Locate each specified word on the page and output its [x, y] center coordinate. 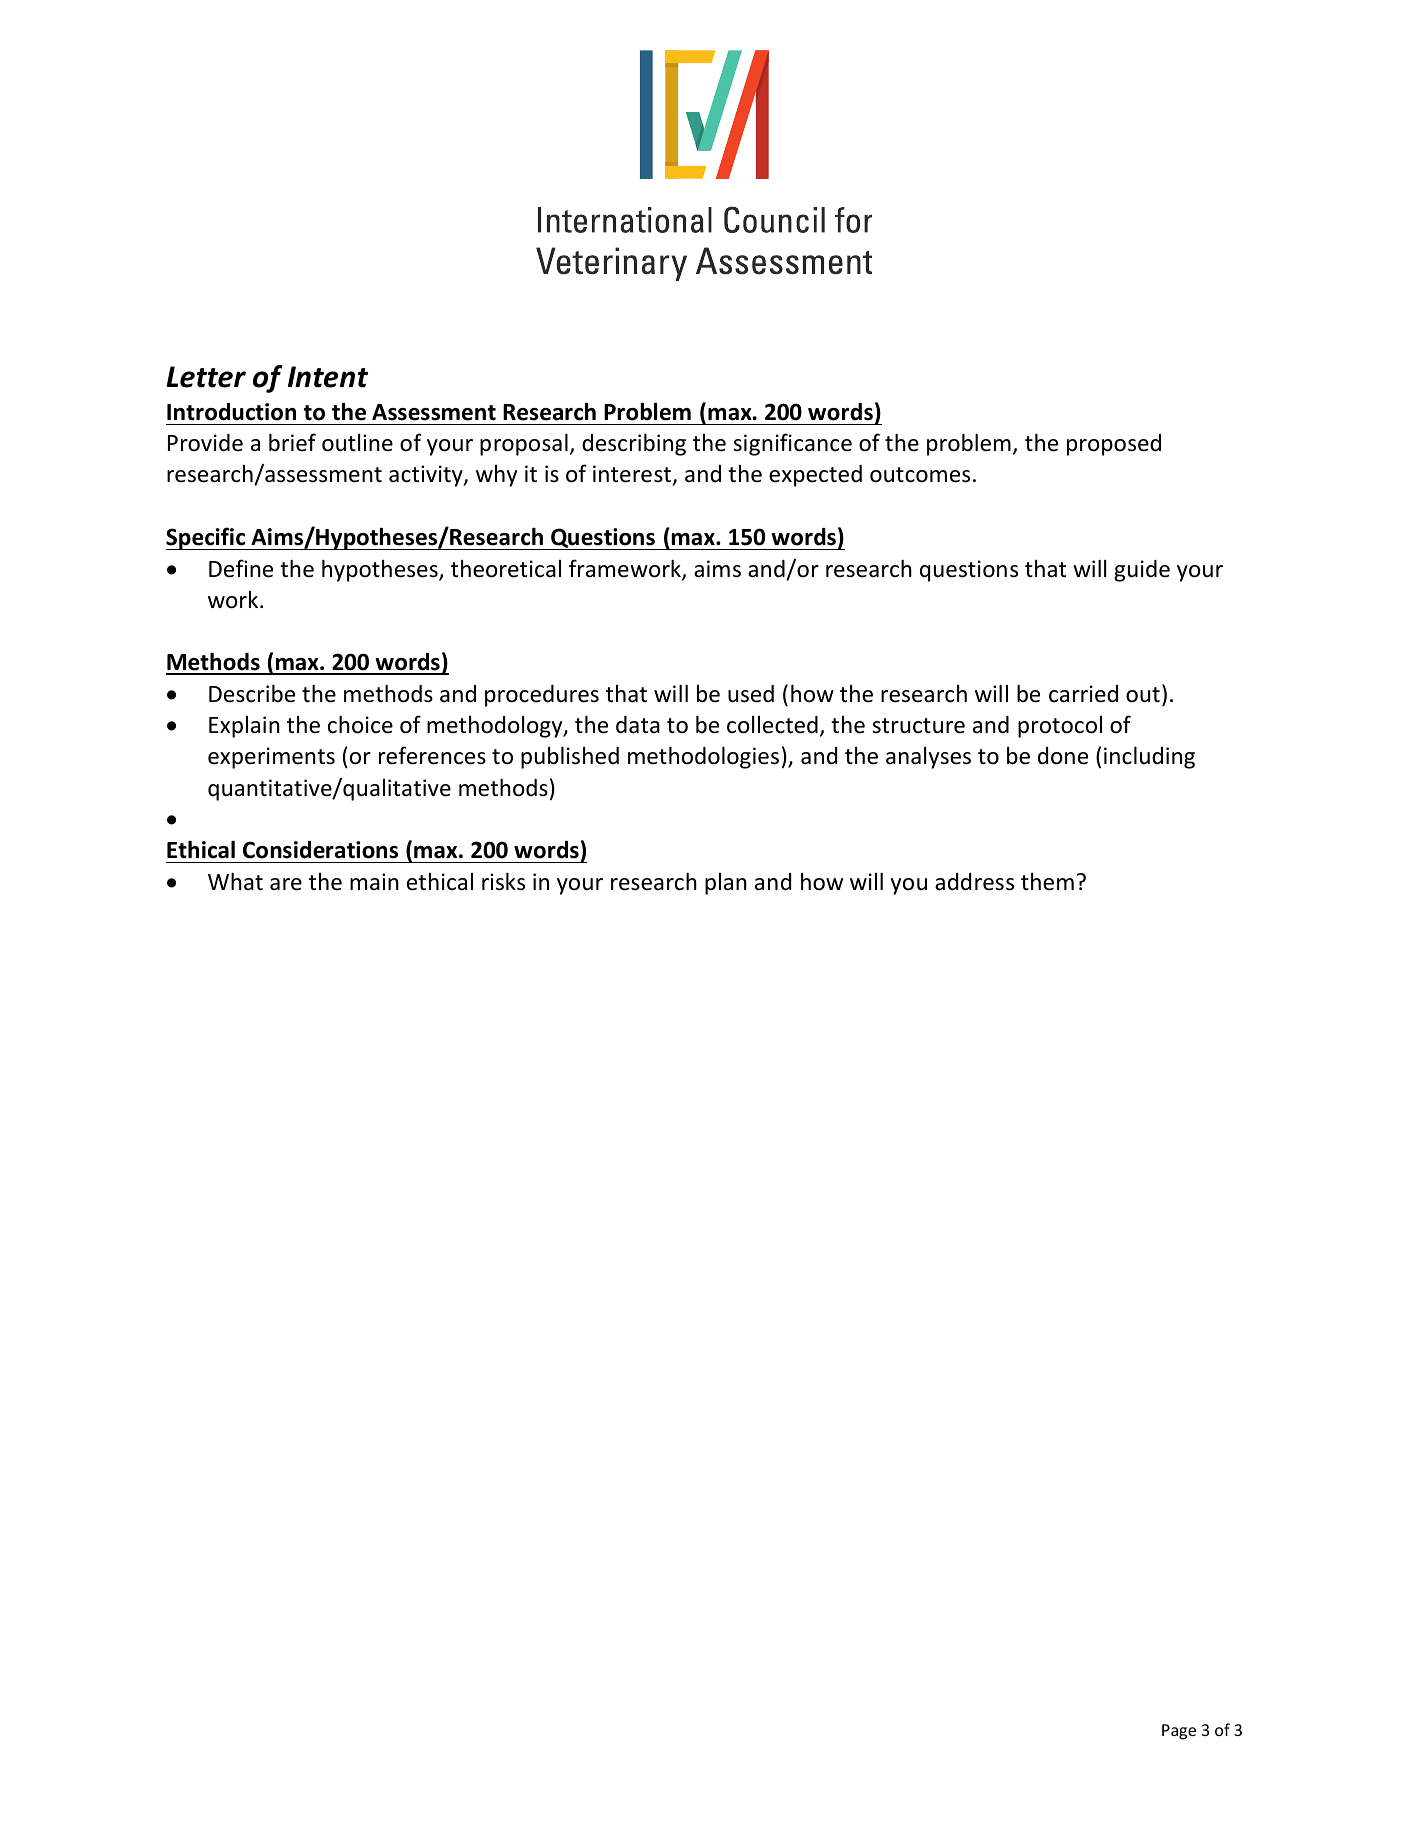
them [1047, 882]
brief [292, 442]
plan [726, 884]
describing [634, 444]
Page [1179, 1732]
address [974, 882]
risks [503, 881]
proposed [1114, 445]
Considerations [320, 850]
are [286, 884]
